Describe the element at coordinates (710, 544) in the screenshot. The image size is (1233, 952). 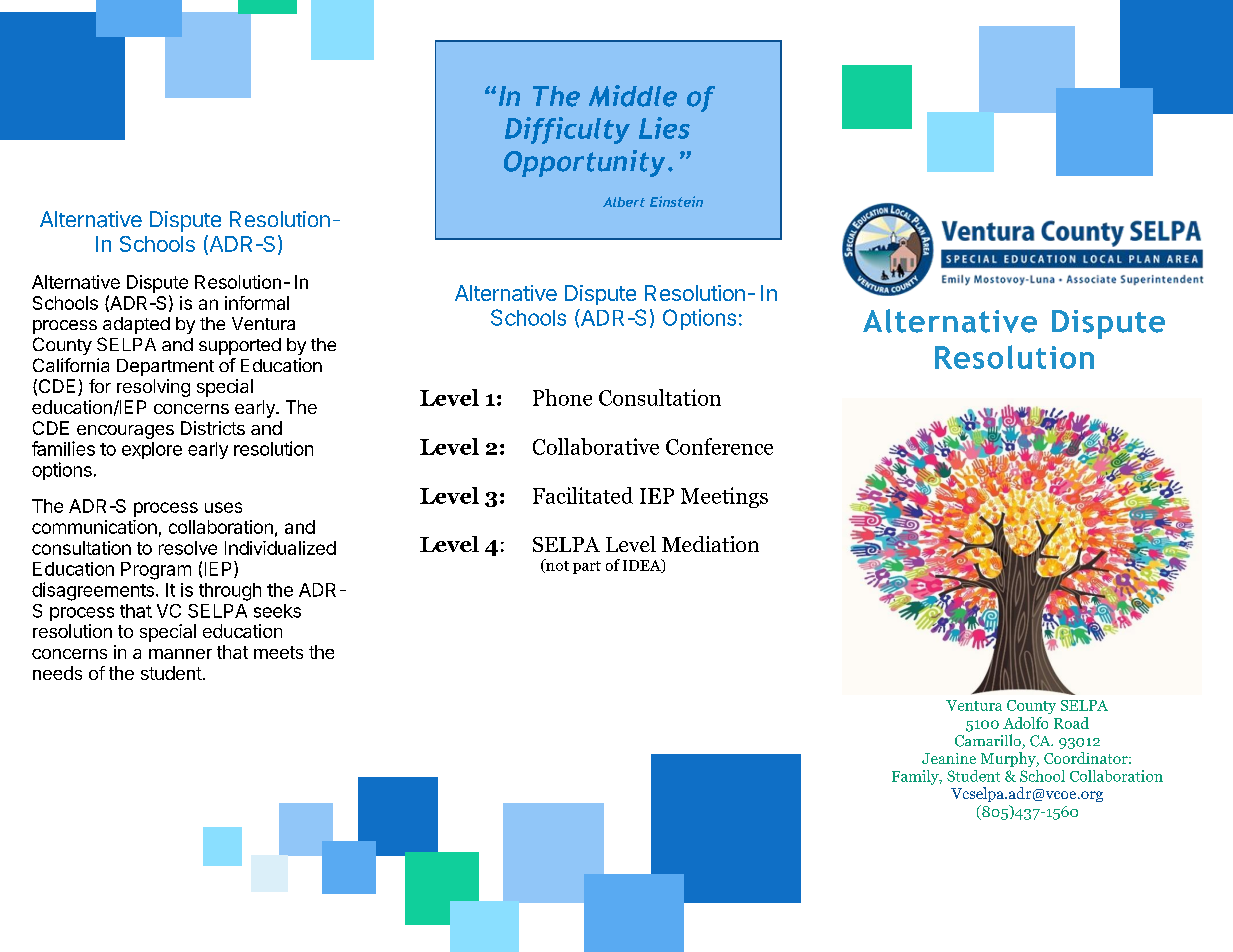
I see `Mediation` at that location.
